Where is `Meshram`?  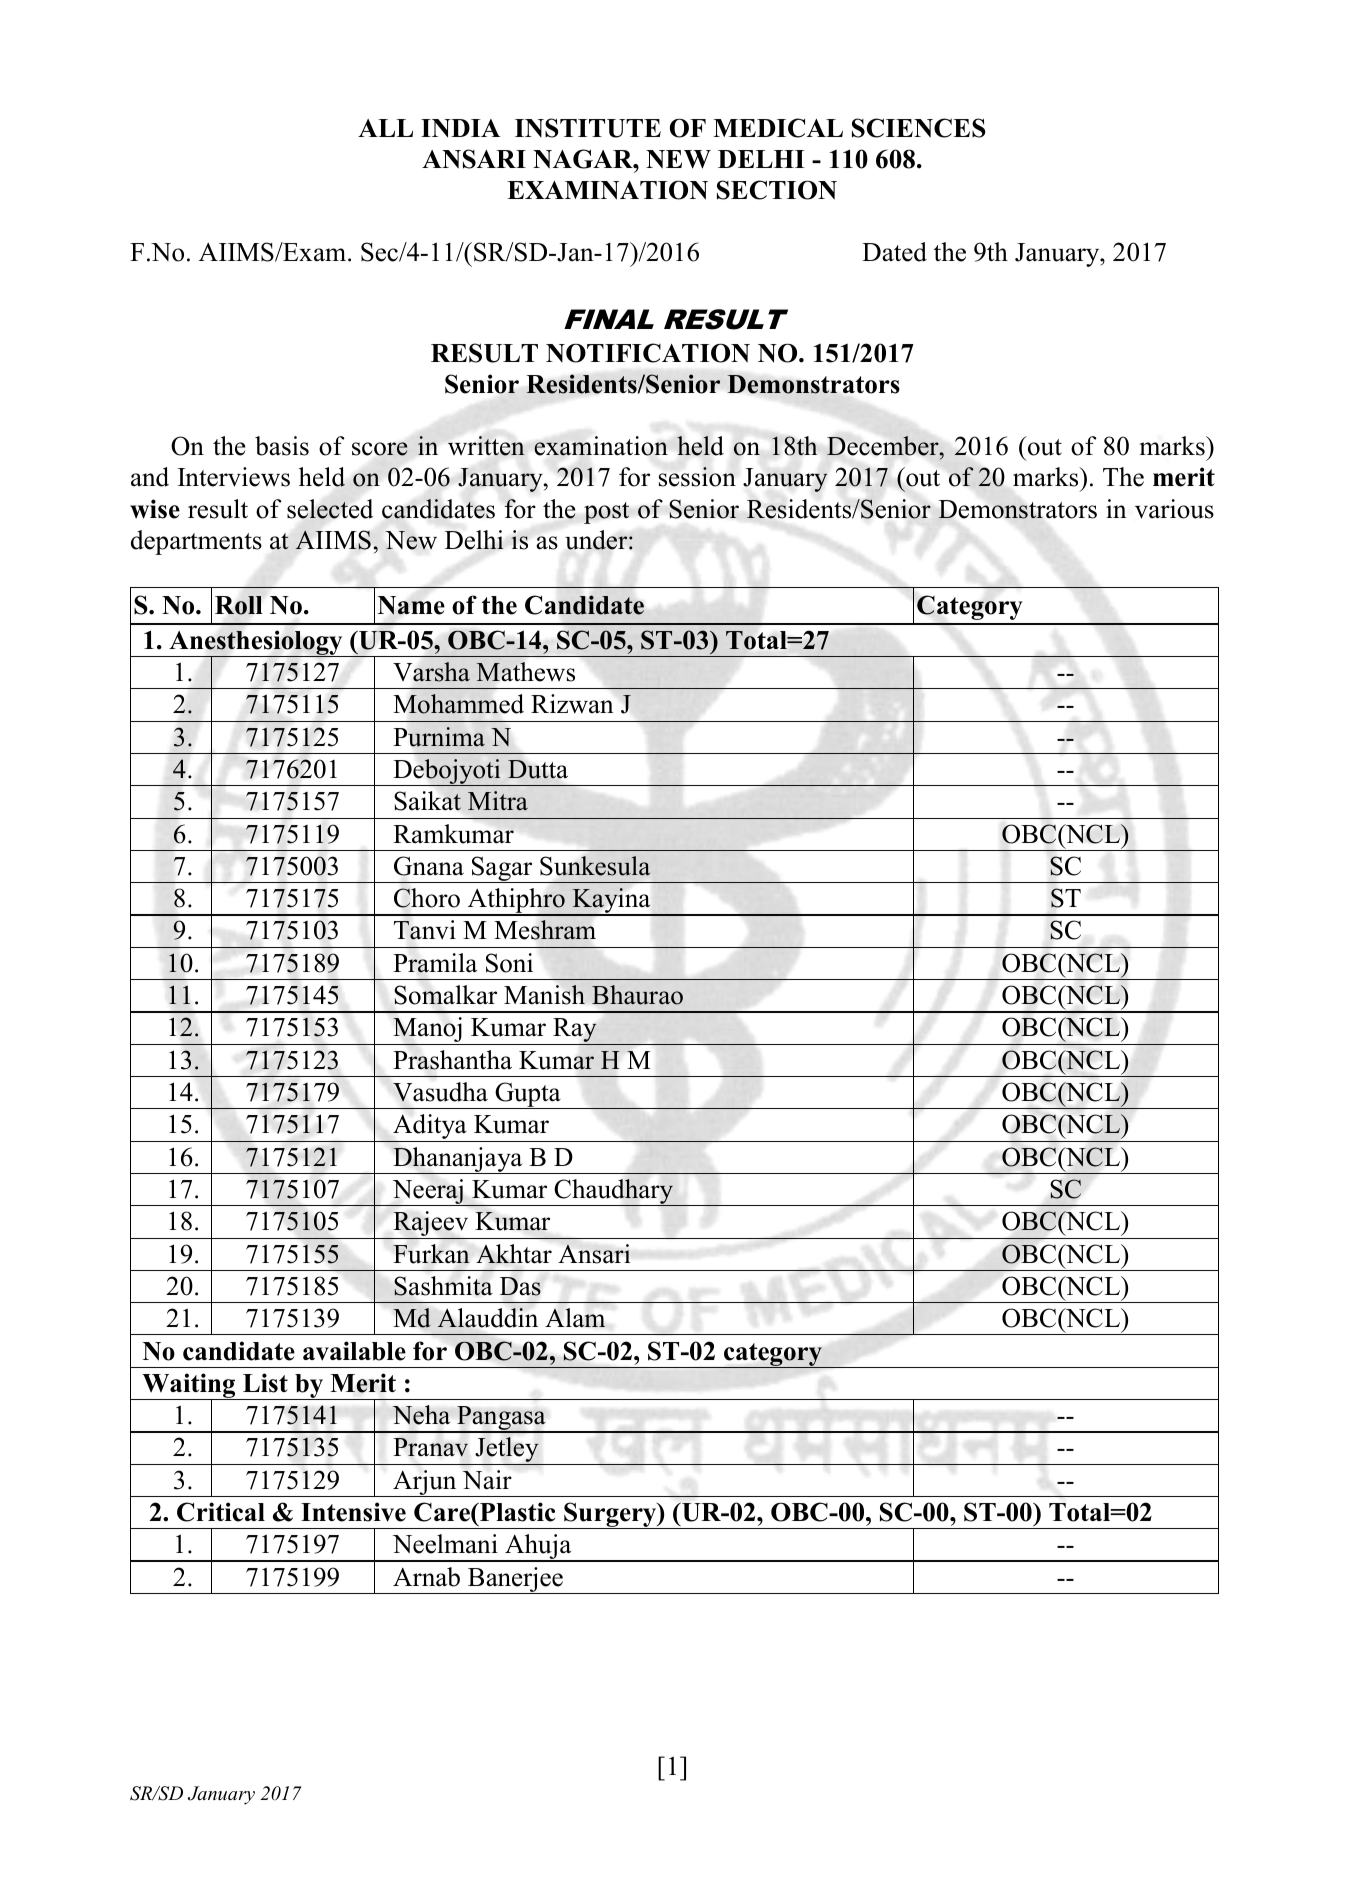 Meshram is located at coordinates (545, 930).
